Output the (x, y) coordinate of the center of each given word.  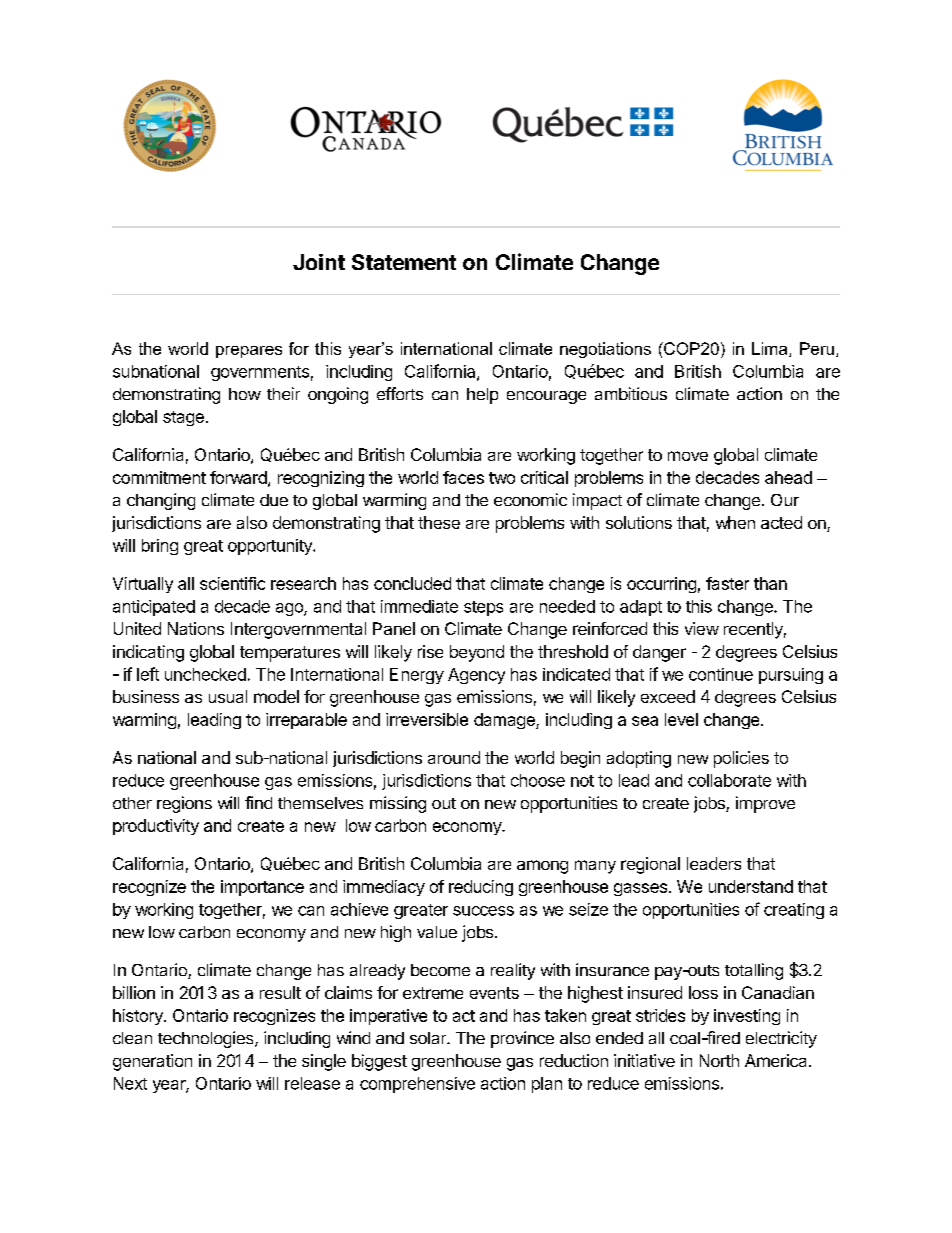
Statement (404, 262)
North (719, 1060)
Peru (817, 348)
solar (429, 1038)
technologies (207, 1039)
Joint (319, 262)
